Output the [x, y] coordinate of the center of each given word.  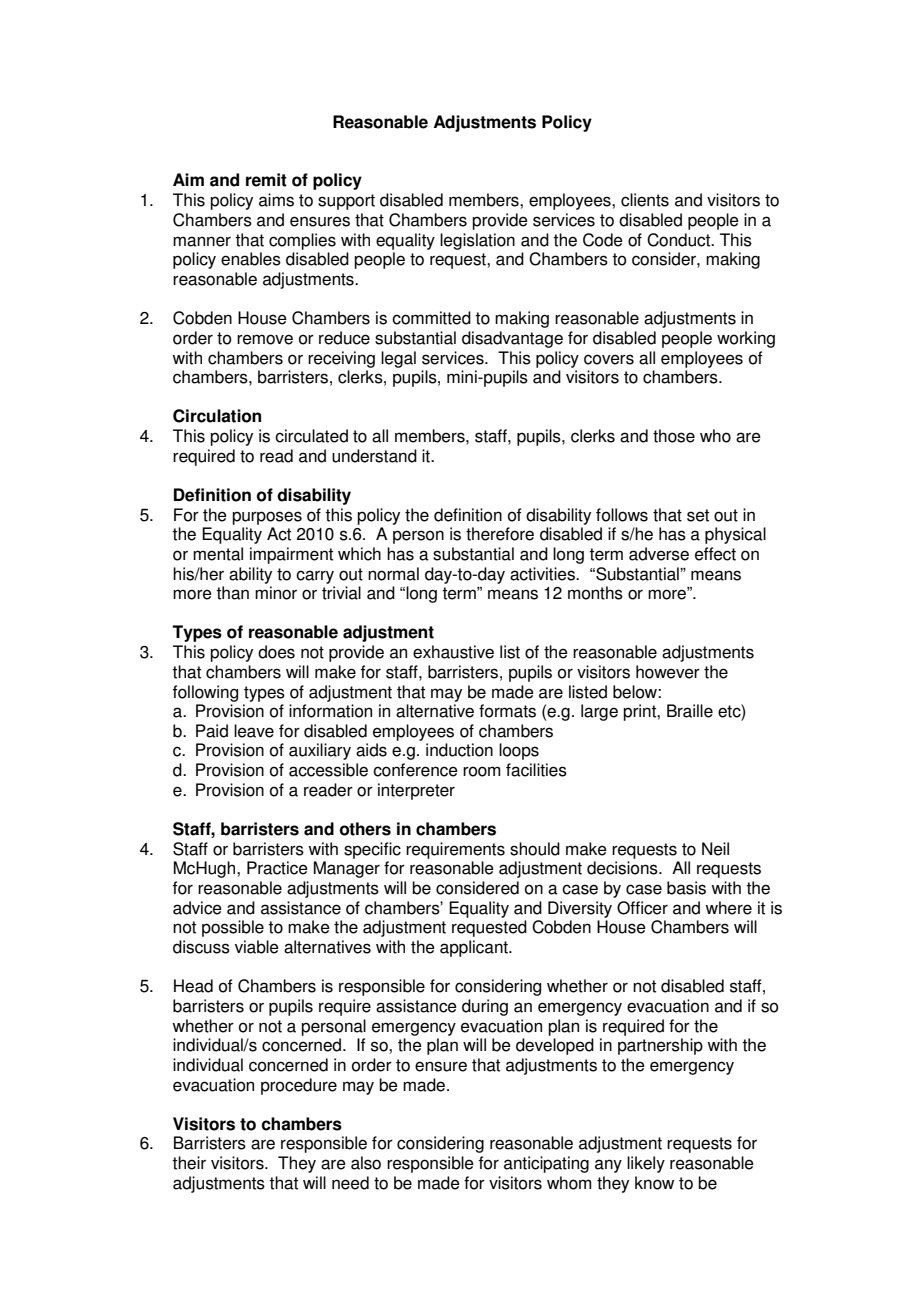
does [276, 652]
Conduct [680, 240]
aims [276, 200]
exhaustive [453, 652]
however [668, 672]
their [189, 1163]
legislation [477, 241]
